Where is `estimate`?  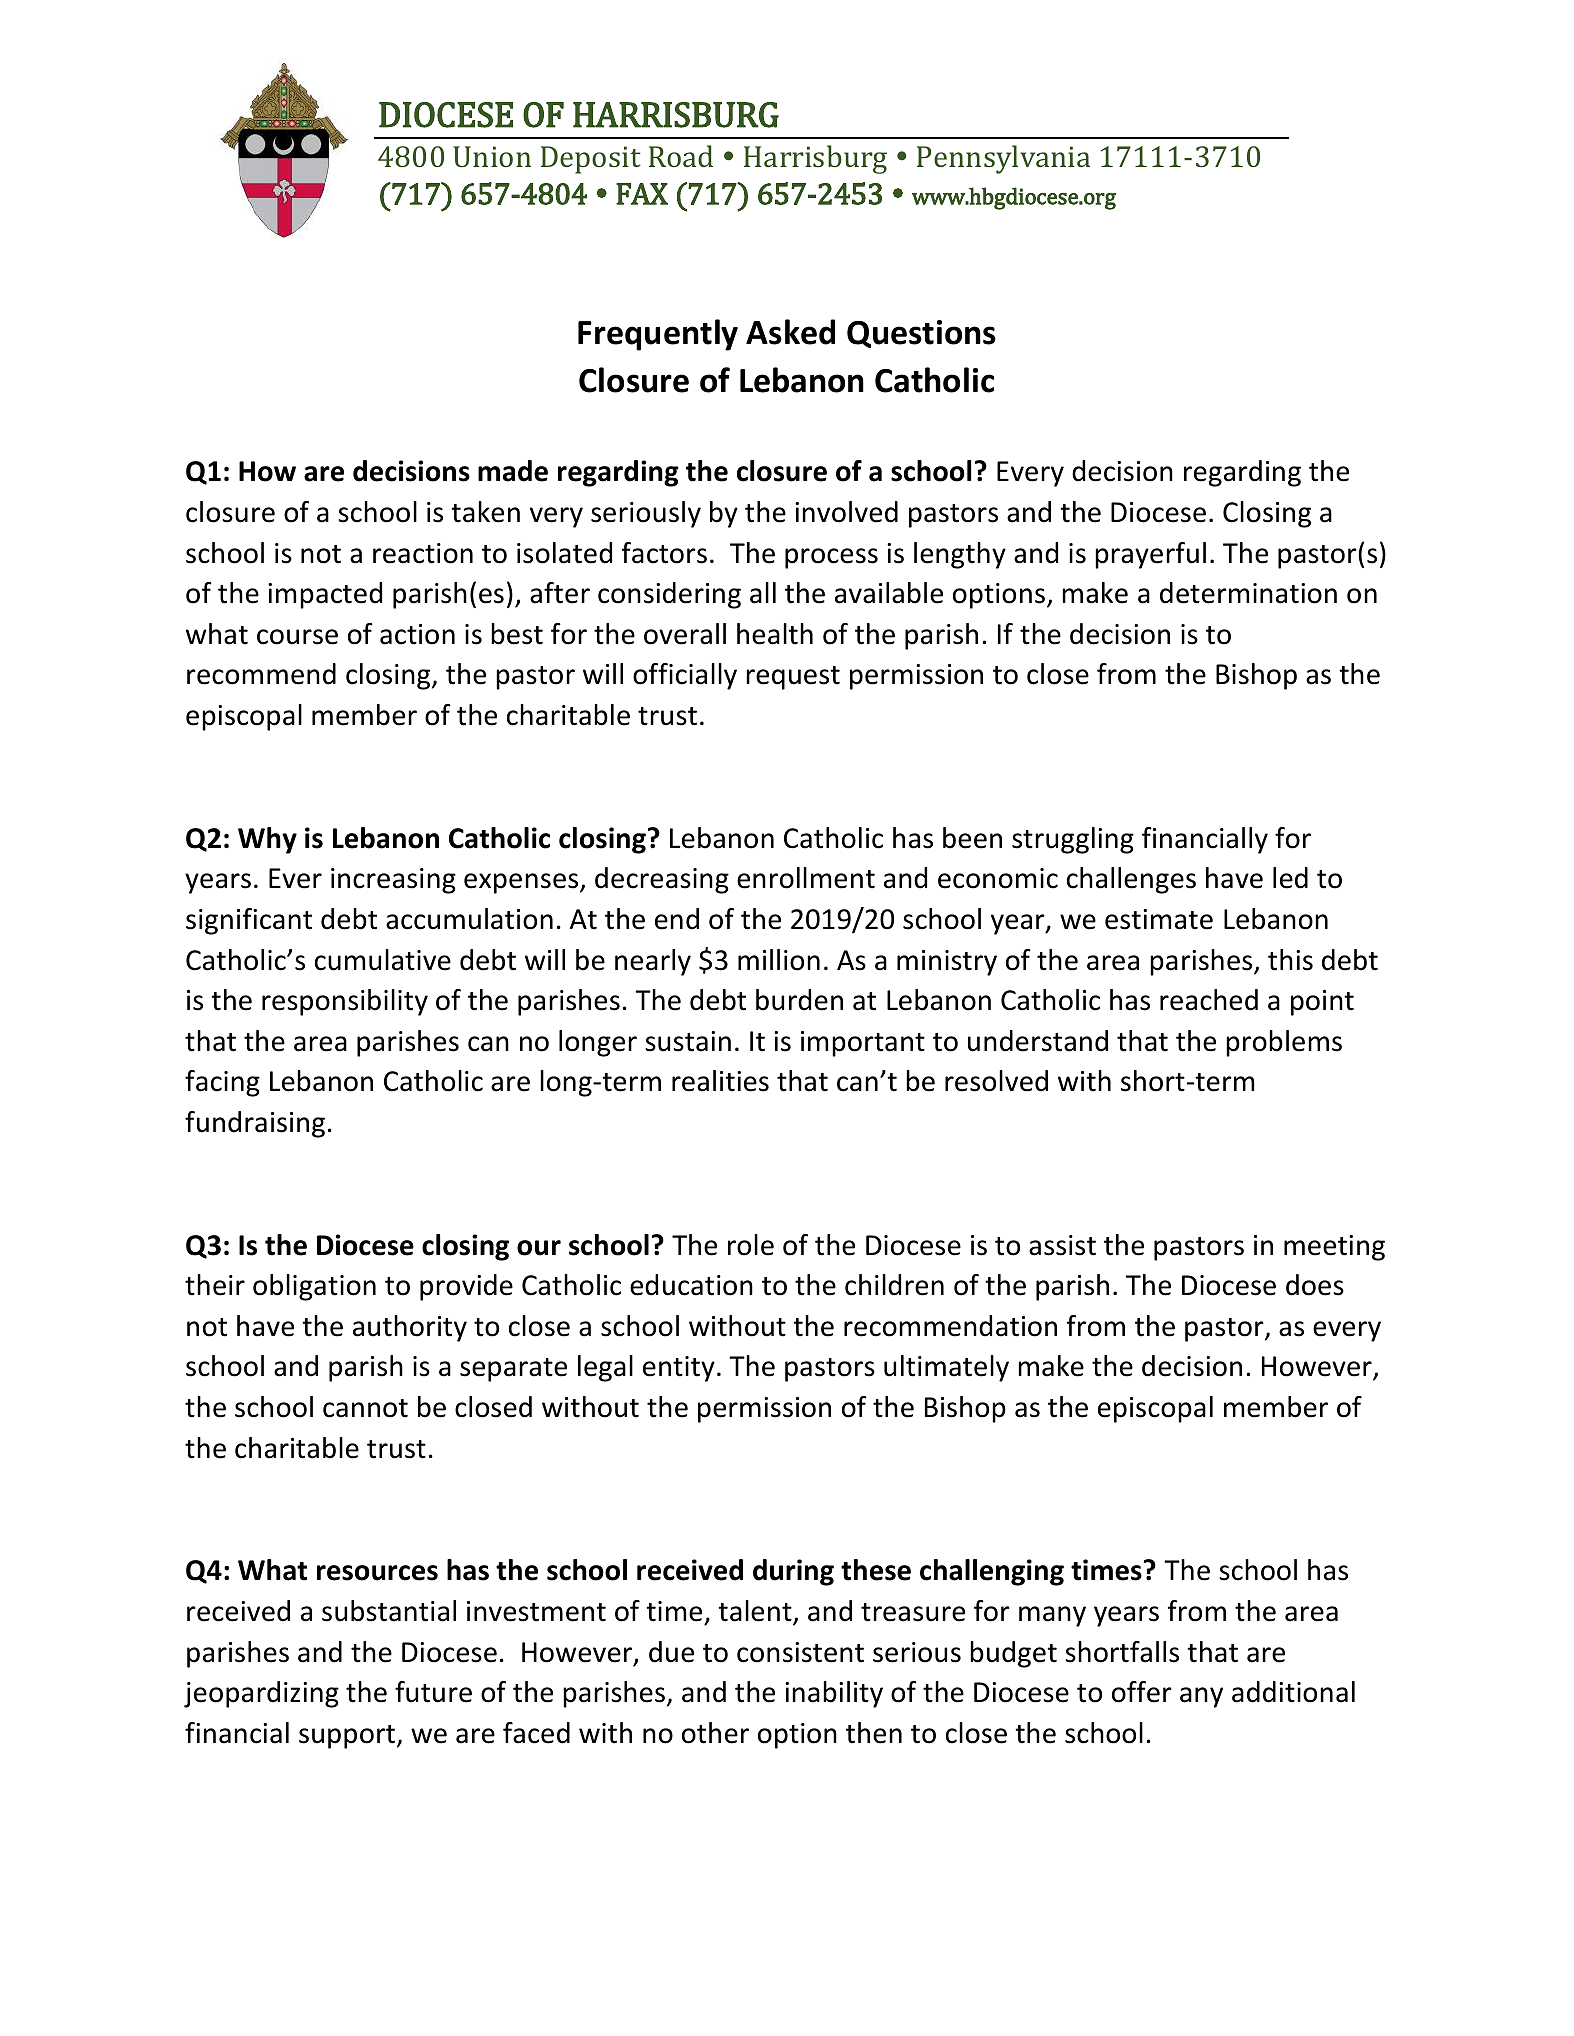 estimate is located at coordinates (1159, 919).
